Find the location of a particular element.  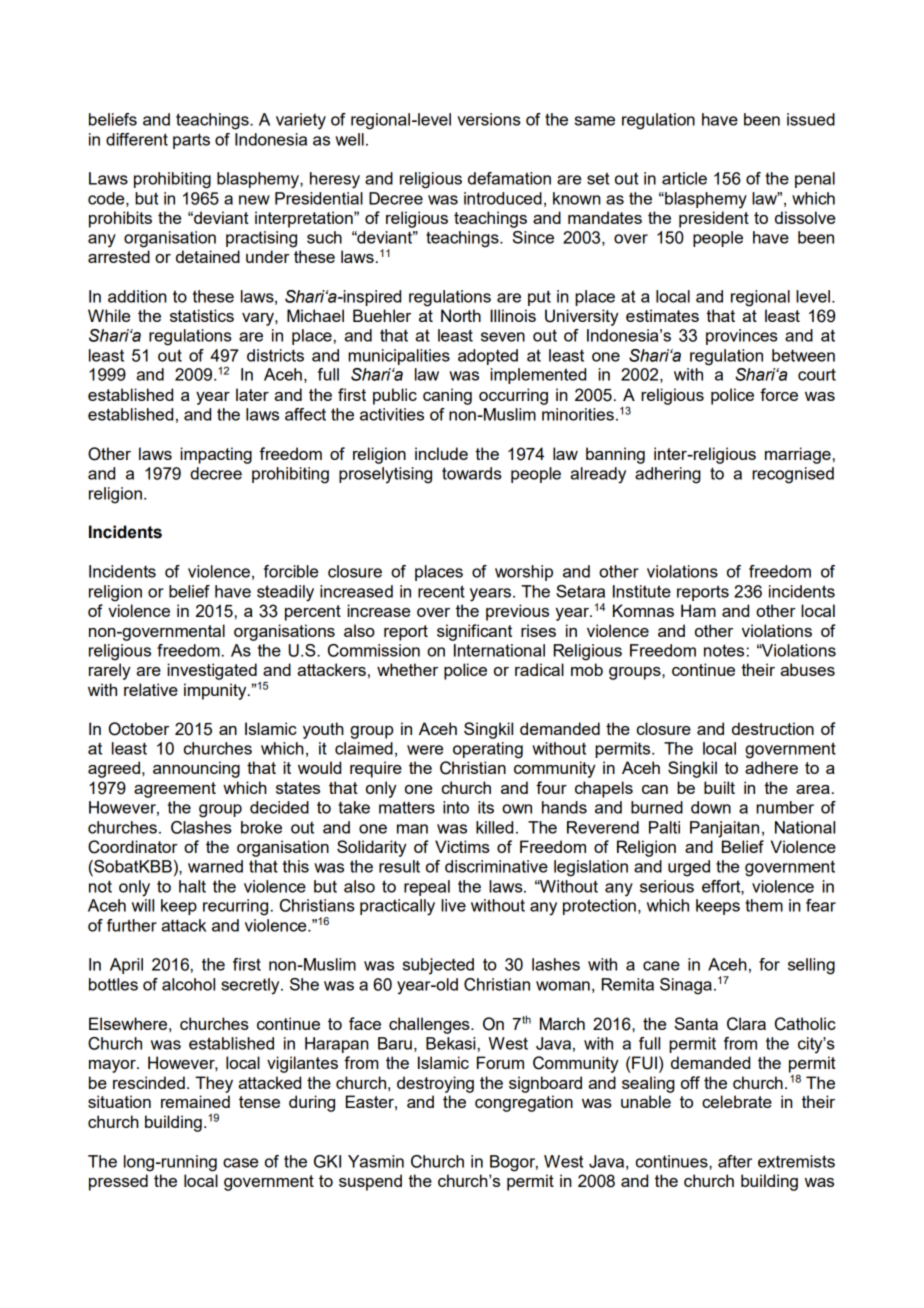

caning is located at coordinates (447, 396).
